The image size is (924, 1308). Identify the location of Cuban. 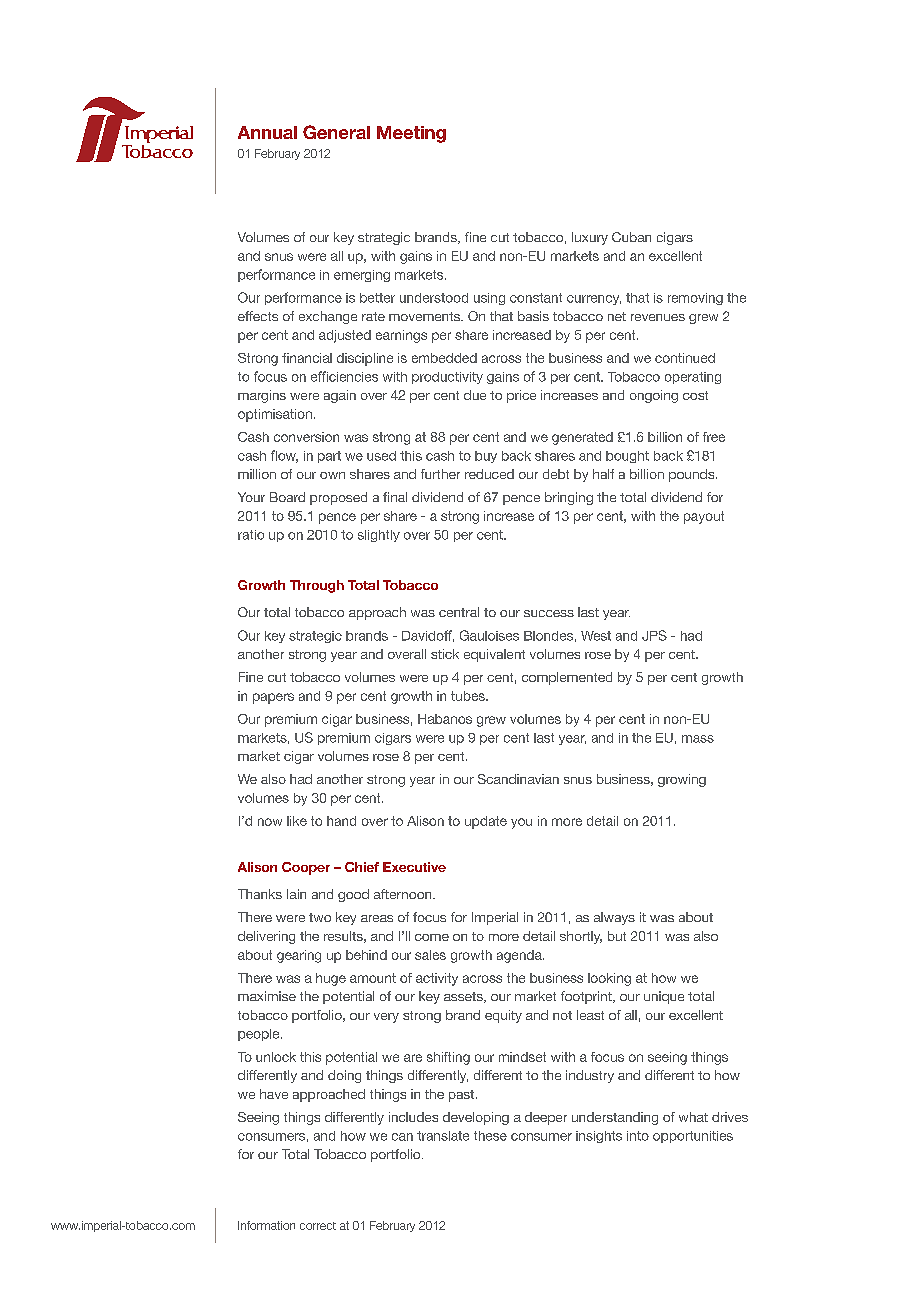
(631, 237).
